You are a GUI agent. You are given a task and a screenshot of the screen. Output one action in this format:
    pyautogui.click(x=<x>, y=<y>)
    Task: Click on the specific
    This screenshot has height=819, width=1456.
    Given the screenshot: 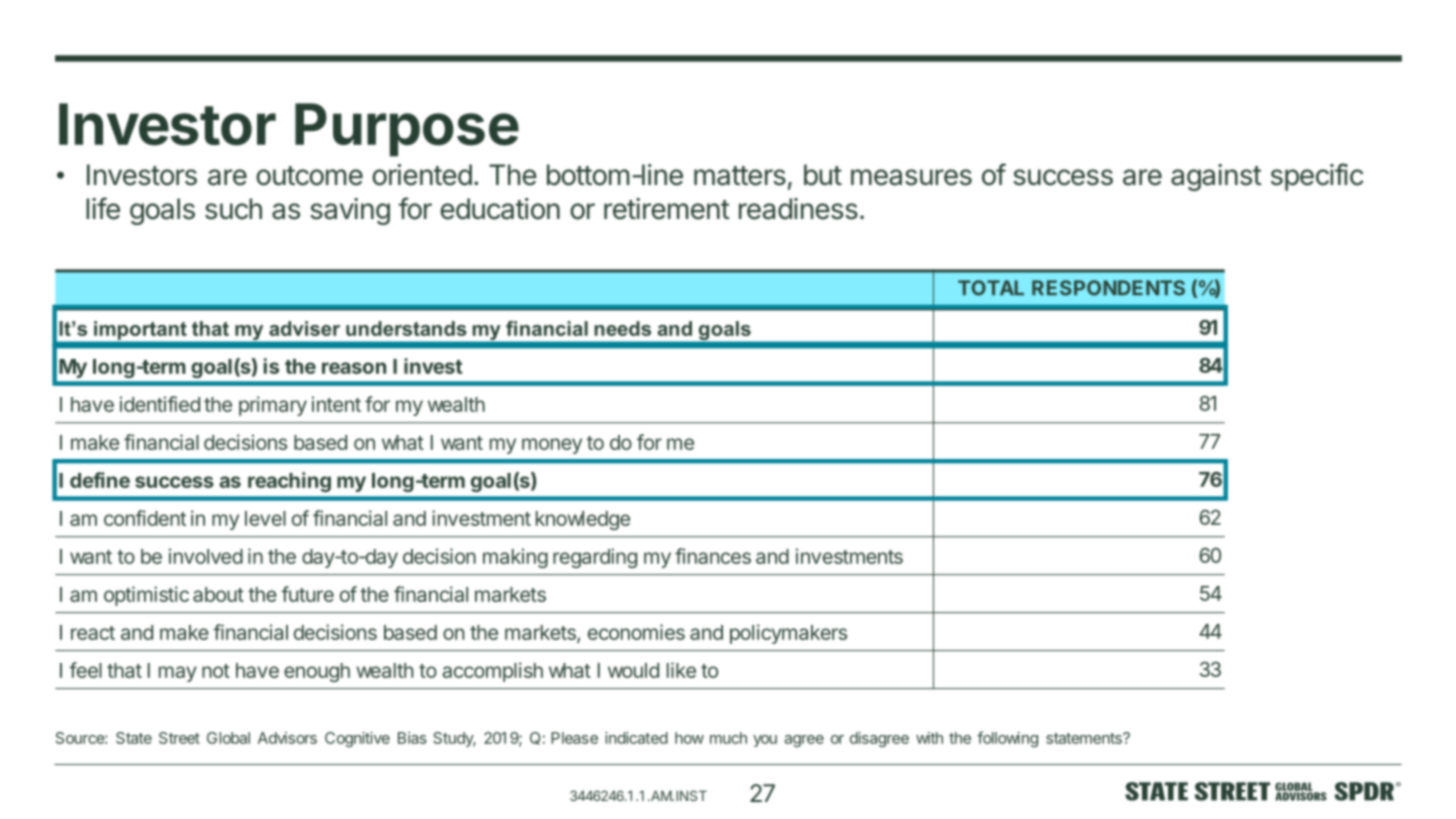 What is the action you would take?
    pyautogui.click(x=1317, y=177)
